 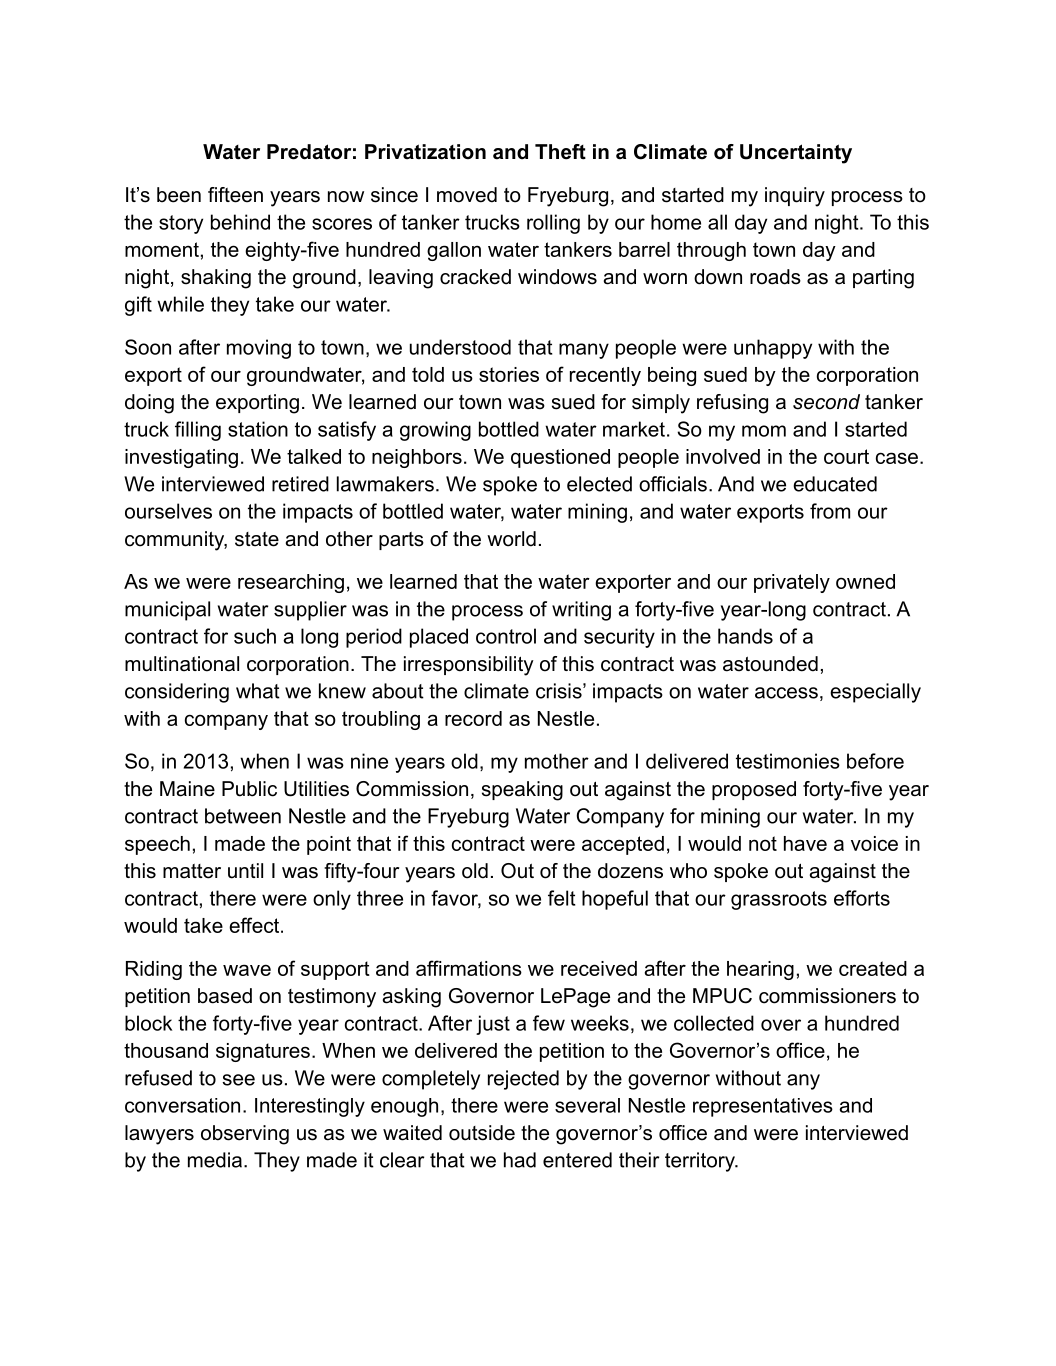 What do you see at coordinates (245, 1135) in the image?
I see `observing` at bounding box center [245, 1135].
